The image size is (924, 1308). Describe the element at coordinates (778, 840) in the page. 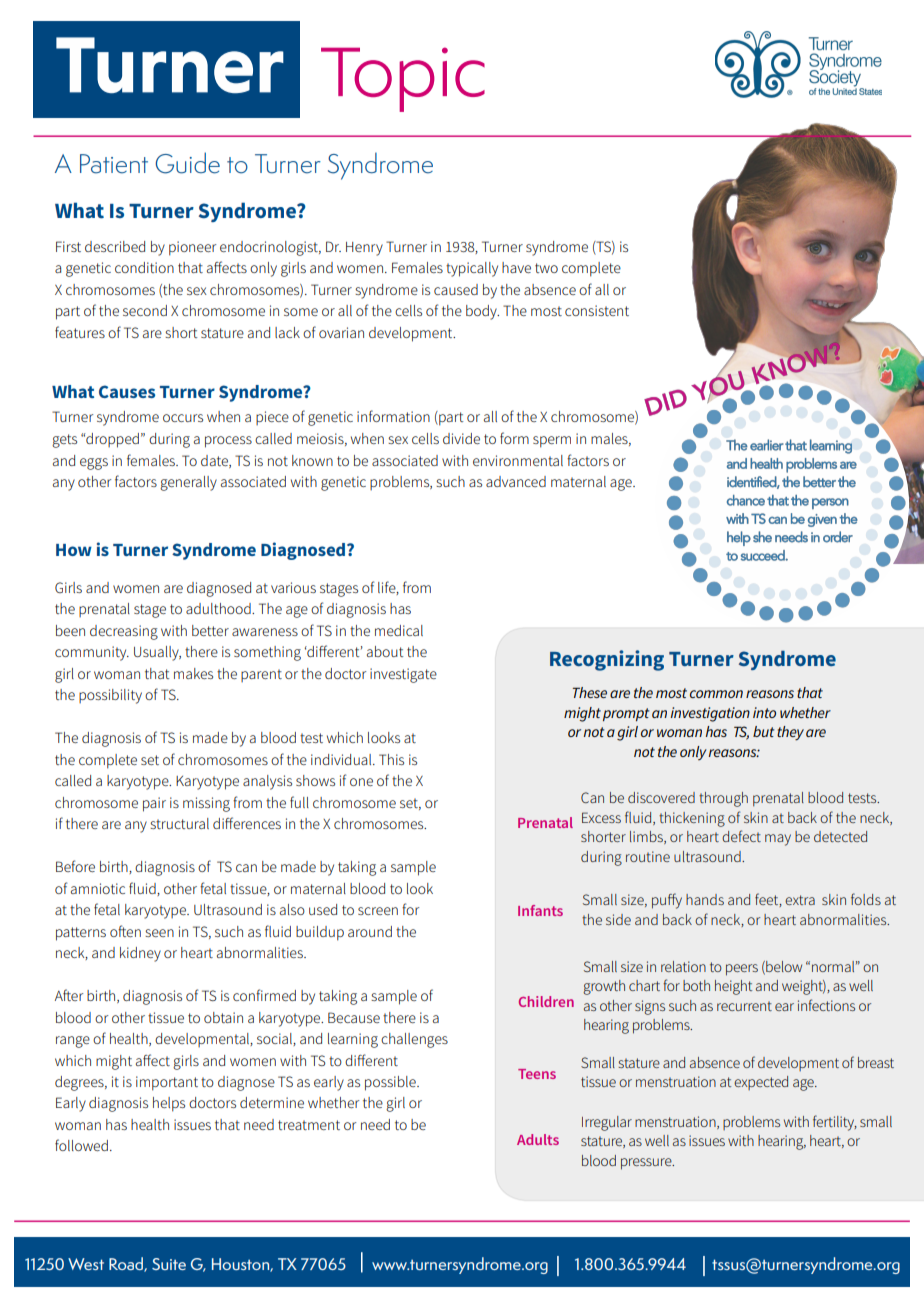

I see `may` at that location.
